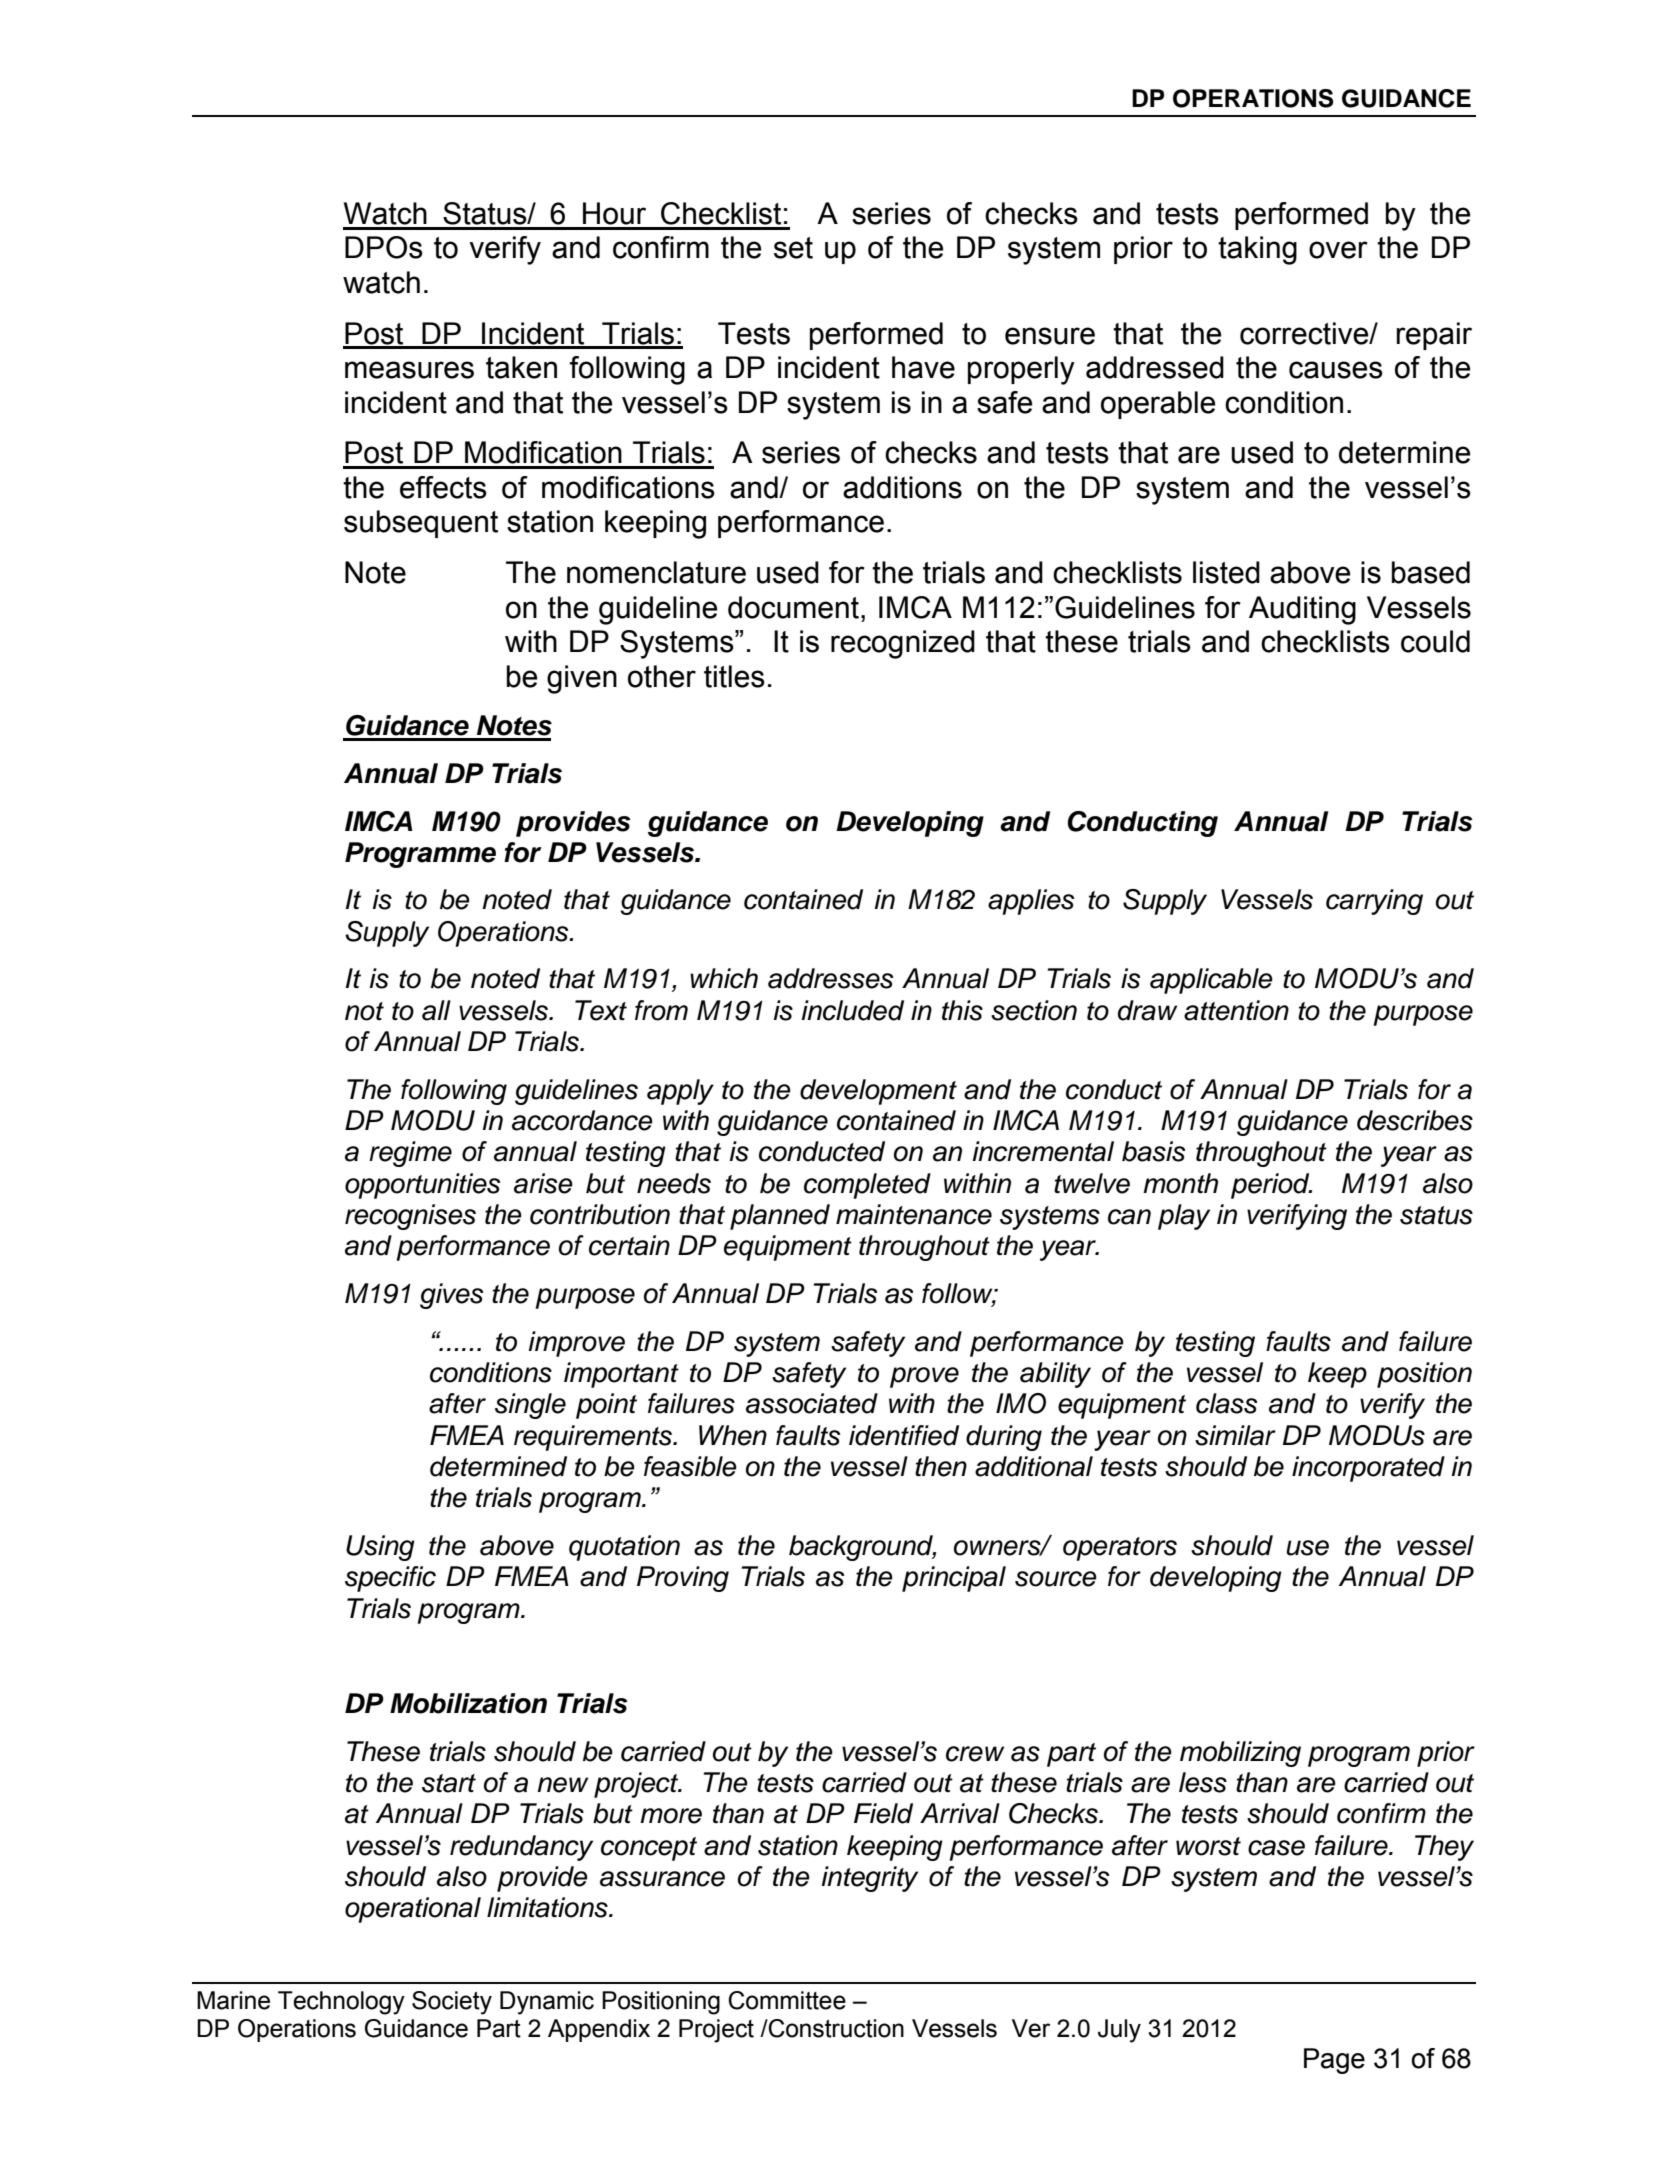 The width and height of the screenshot is (1668, 2158). I want to click on Committee, so click(787, 2000).
